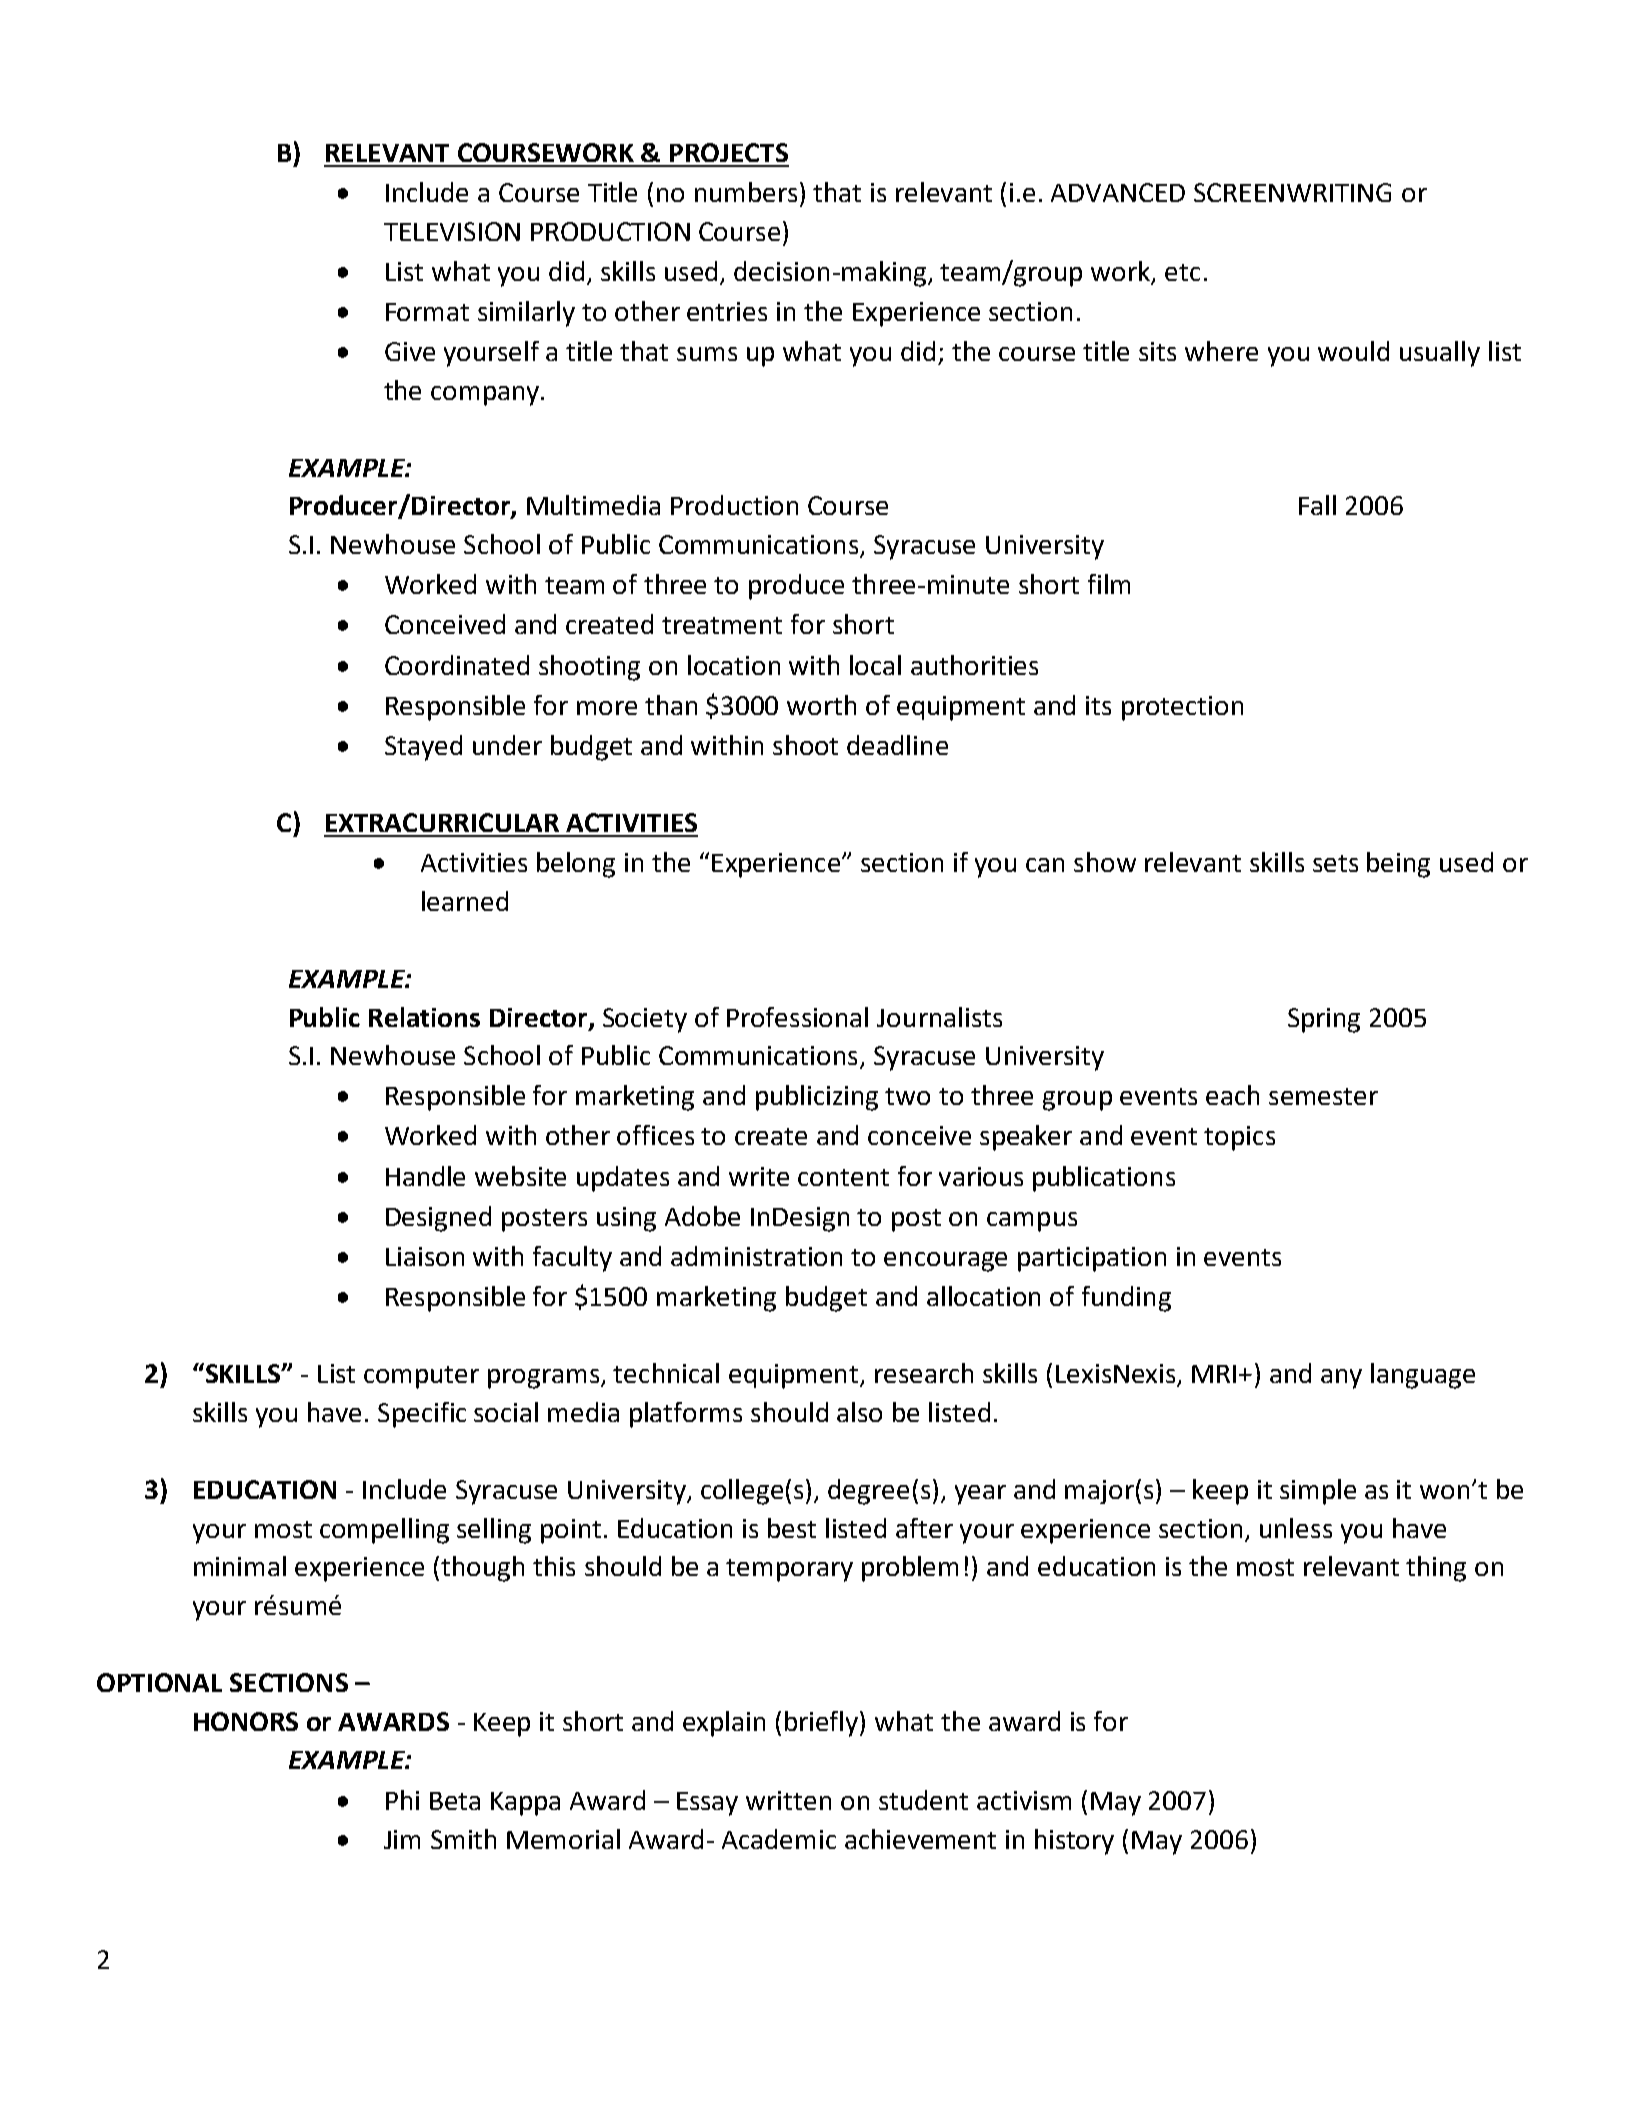  Describe the element at coordinates (1292, 192) in the screenshot. I see `SCREENWRITING` at that location.
